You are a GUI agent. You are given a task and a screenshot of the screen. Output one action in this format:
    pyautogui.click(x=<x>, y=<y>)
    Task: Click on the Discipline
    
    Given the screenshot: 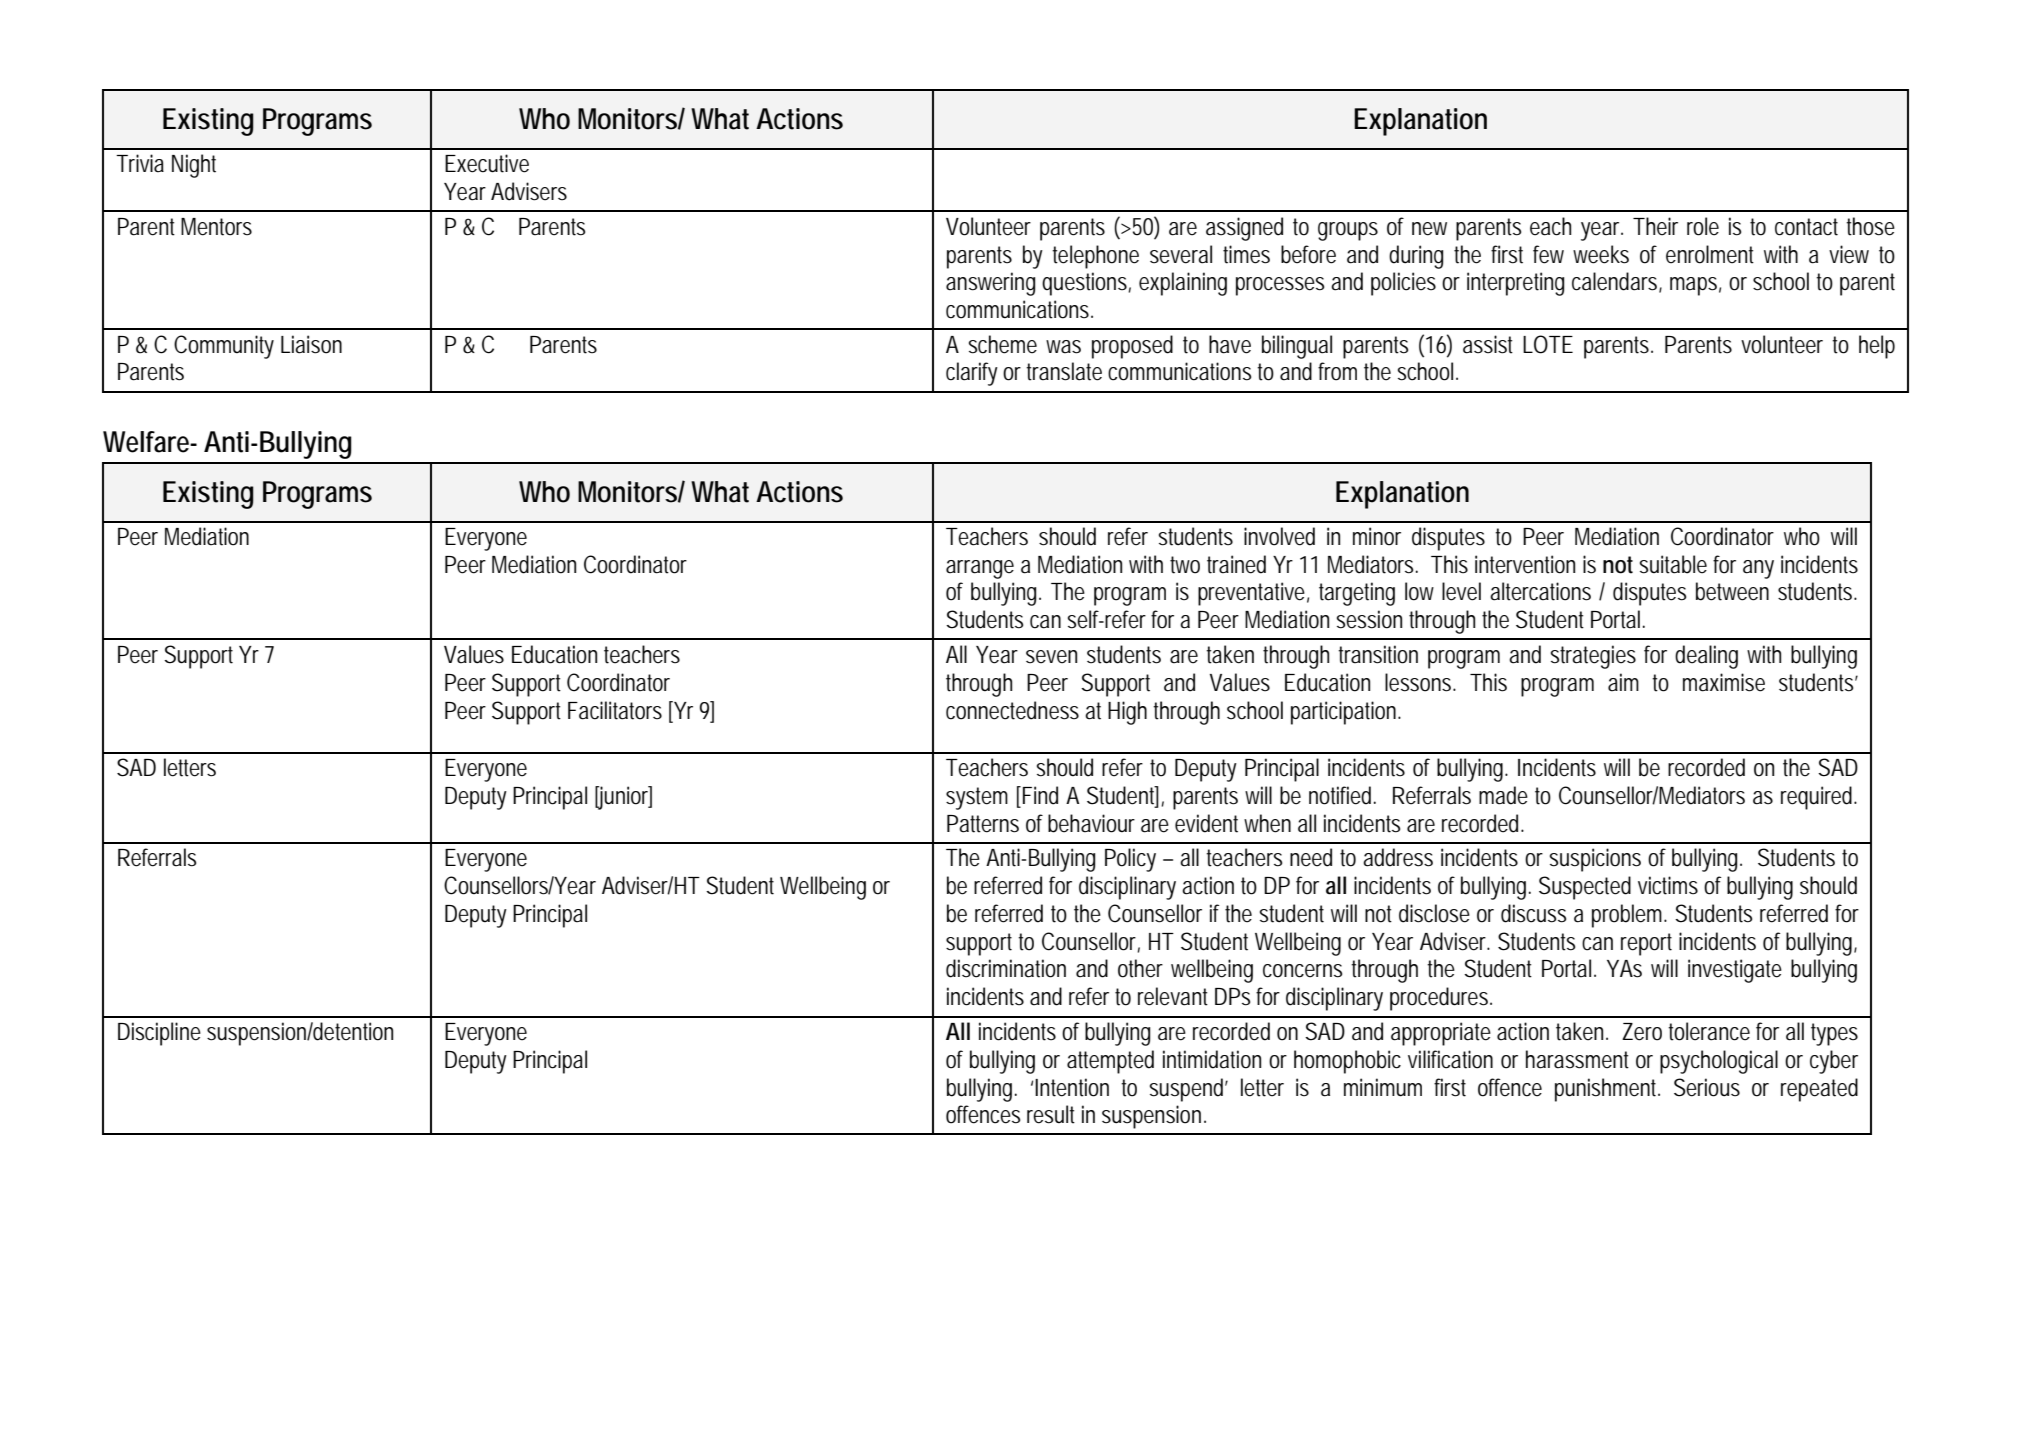 What is the action you would take?
    pyautogui.click(x=159, y=1034)
